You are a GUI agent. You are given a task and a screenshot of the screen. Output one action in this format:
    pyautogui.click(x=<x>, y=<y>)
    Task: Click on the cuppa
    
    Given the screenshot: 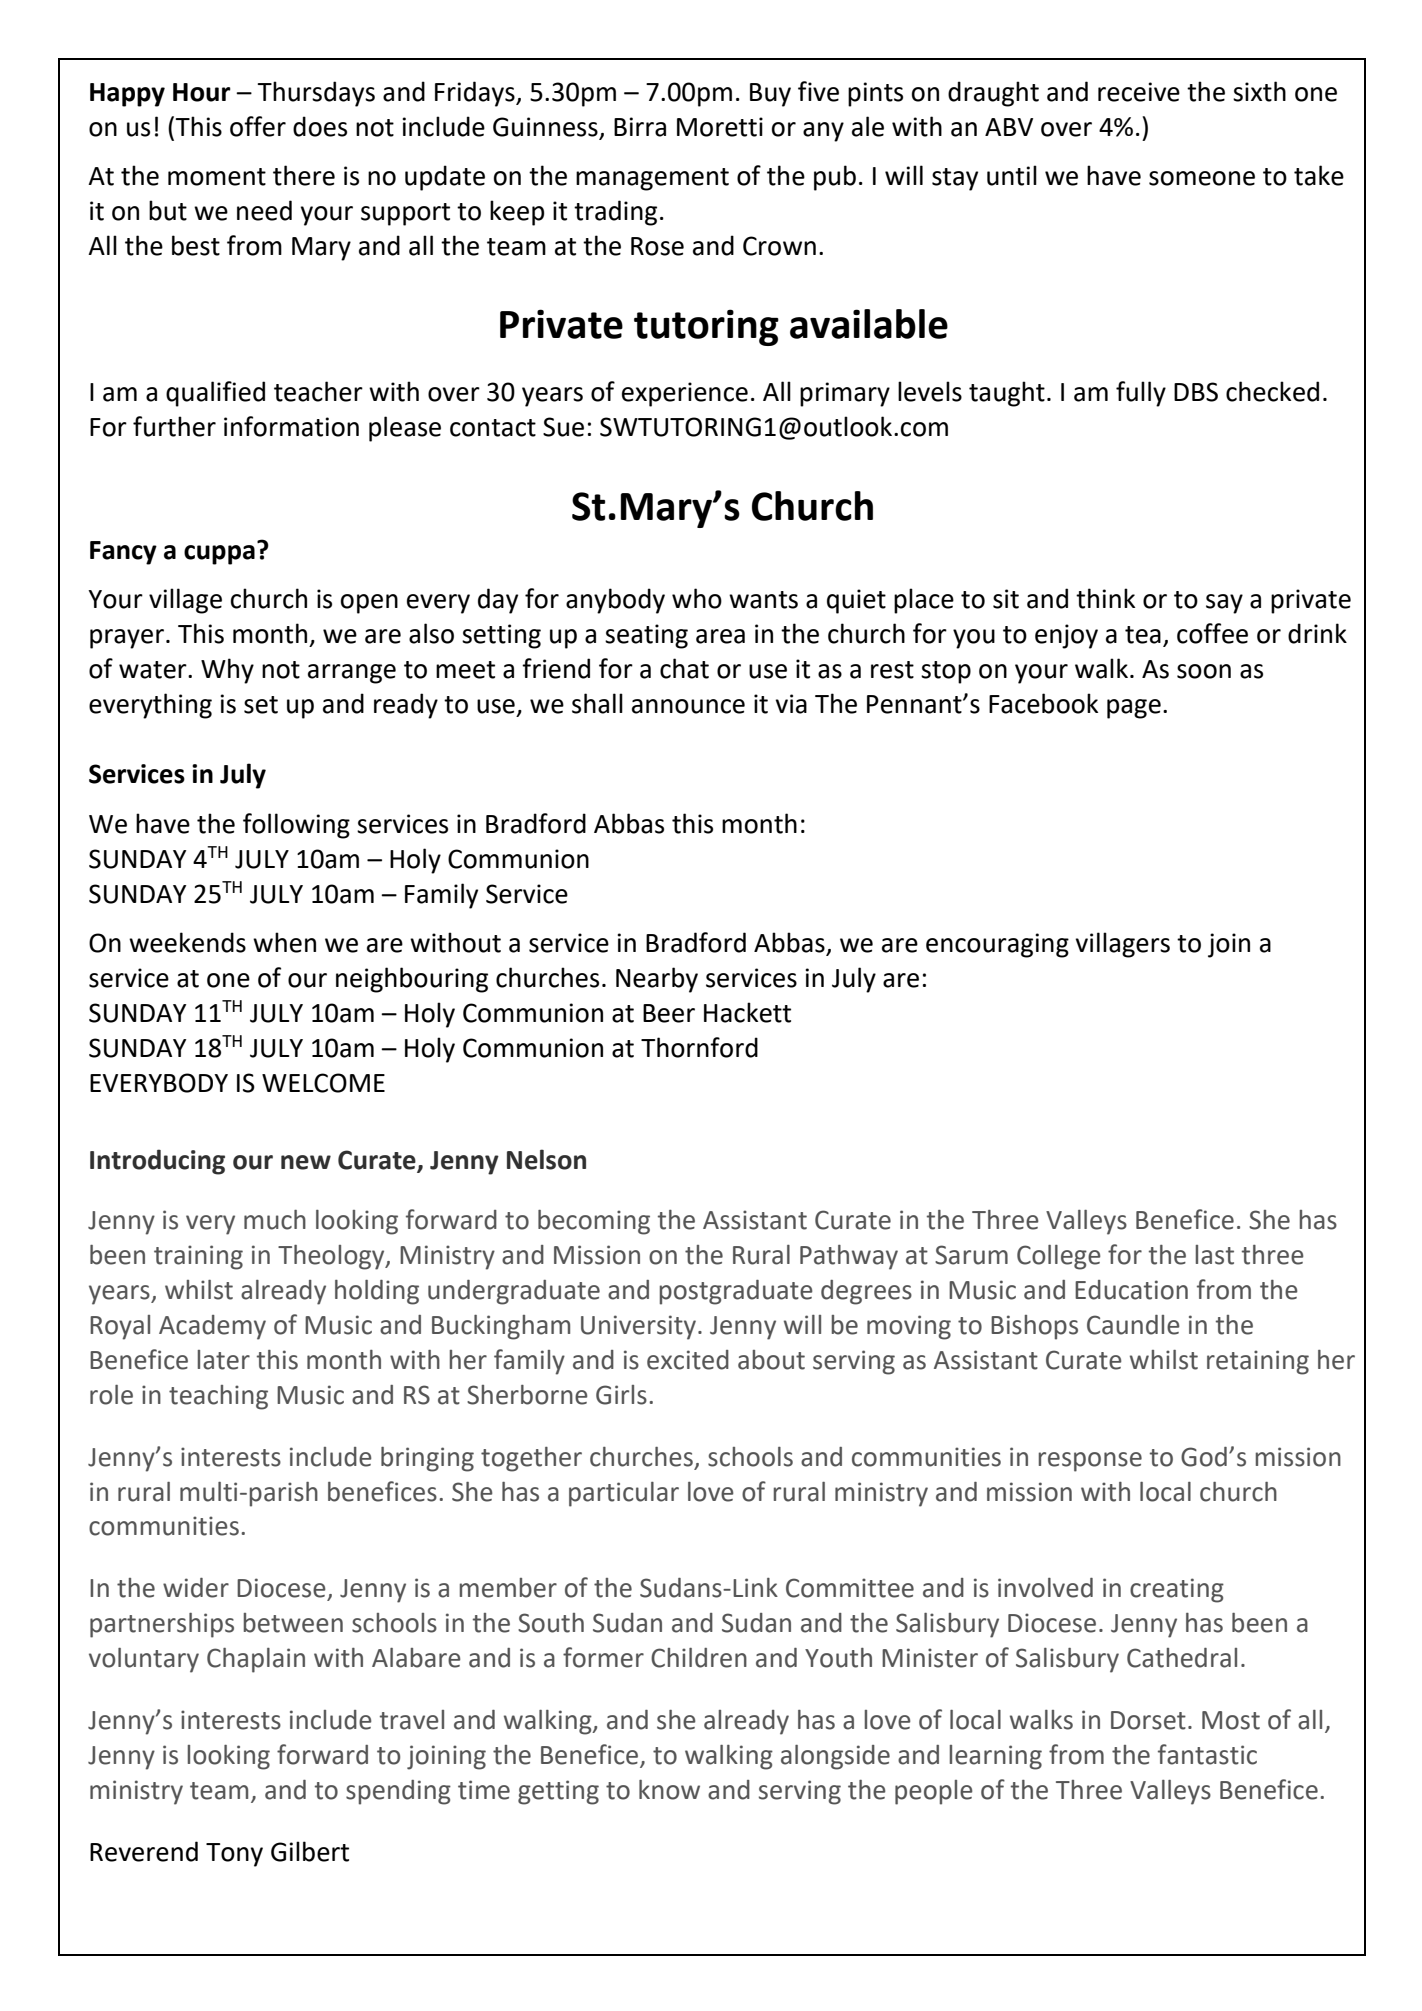 What is the action you would take?
    pyautogui.click(x=219, y=555)
